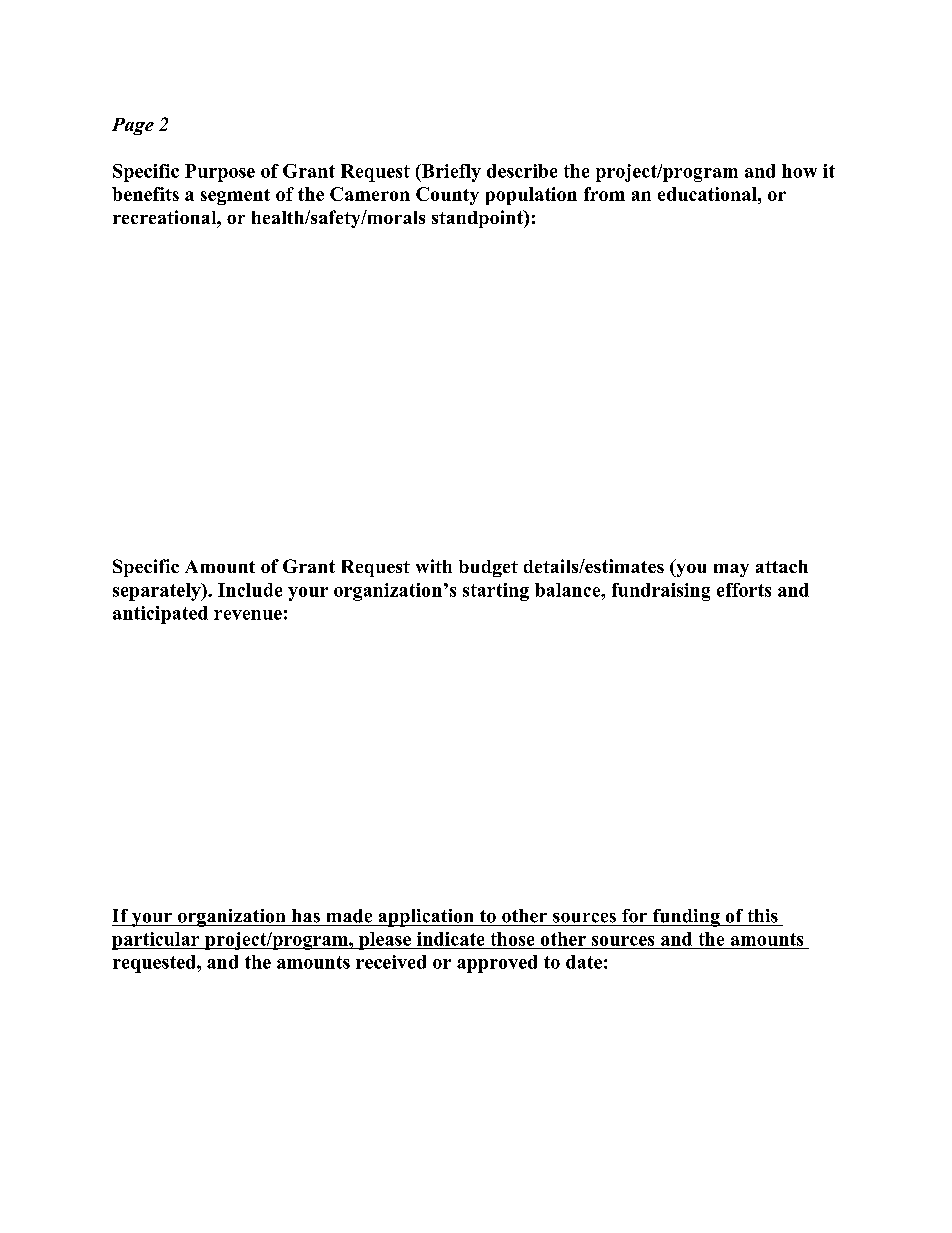  What do you see at coordinates (250, 590) in the screenshot?
I see `Include` at bounding box center [250, 590].
